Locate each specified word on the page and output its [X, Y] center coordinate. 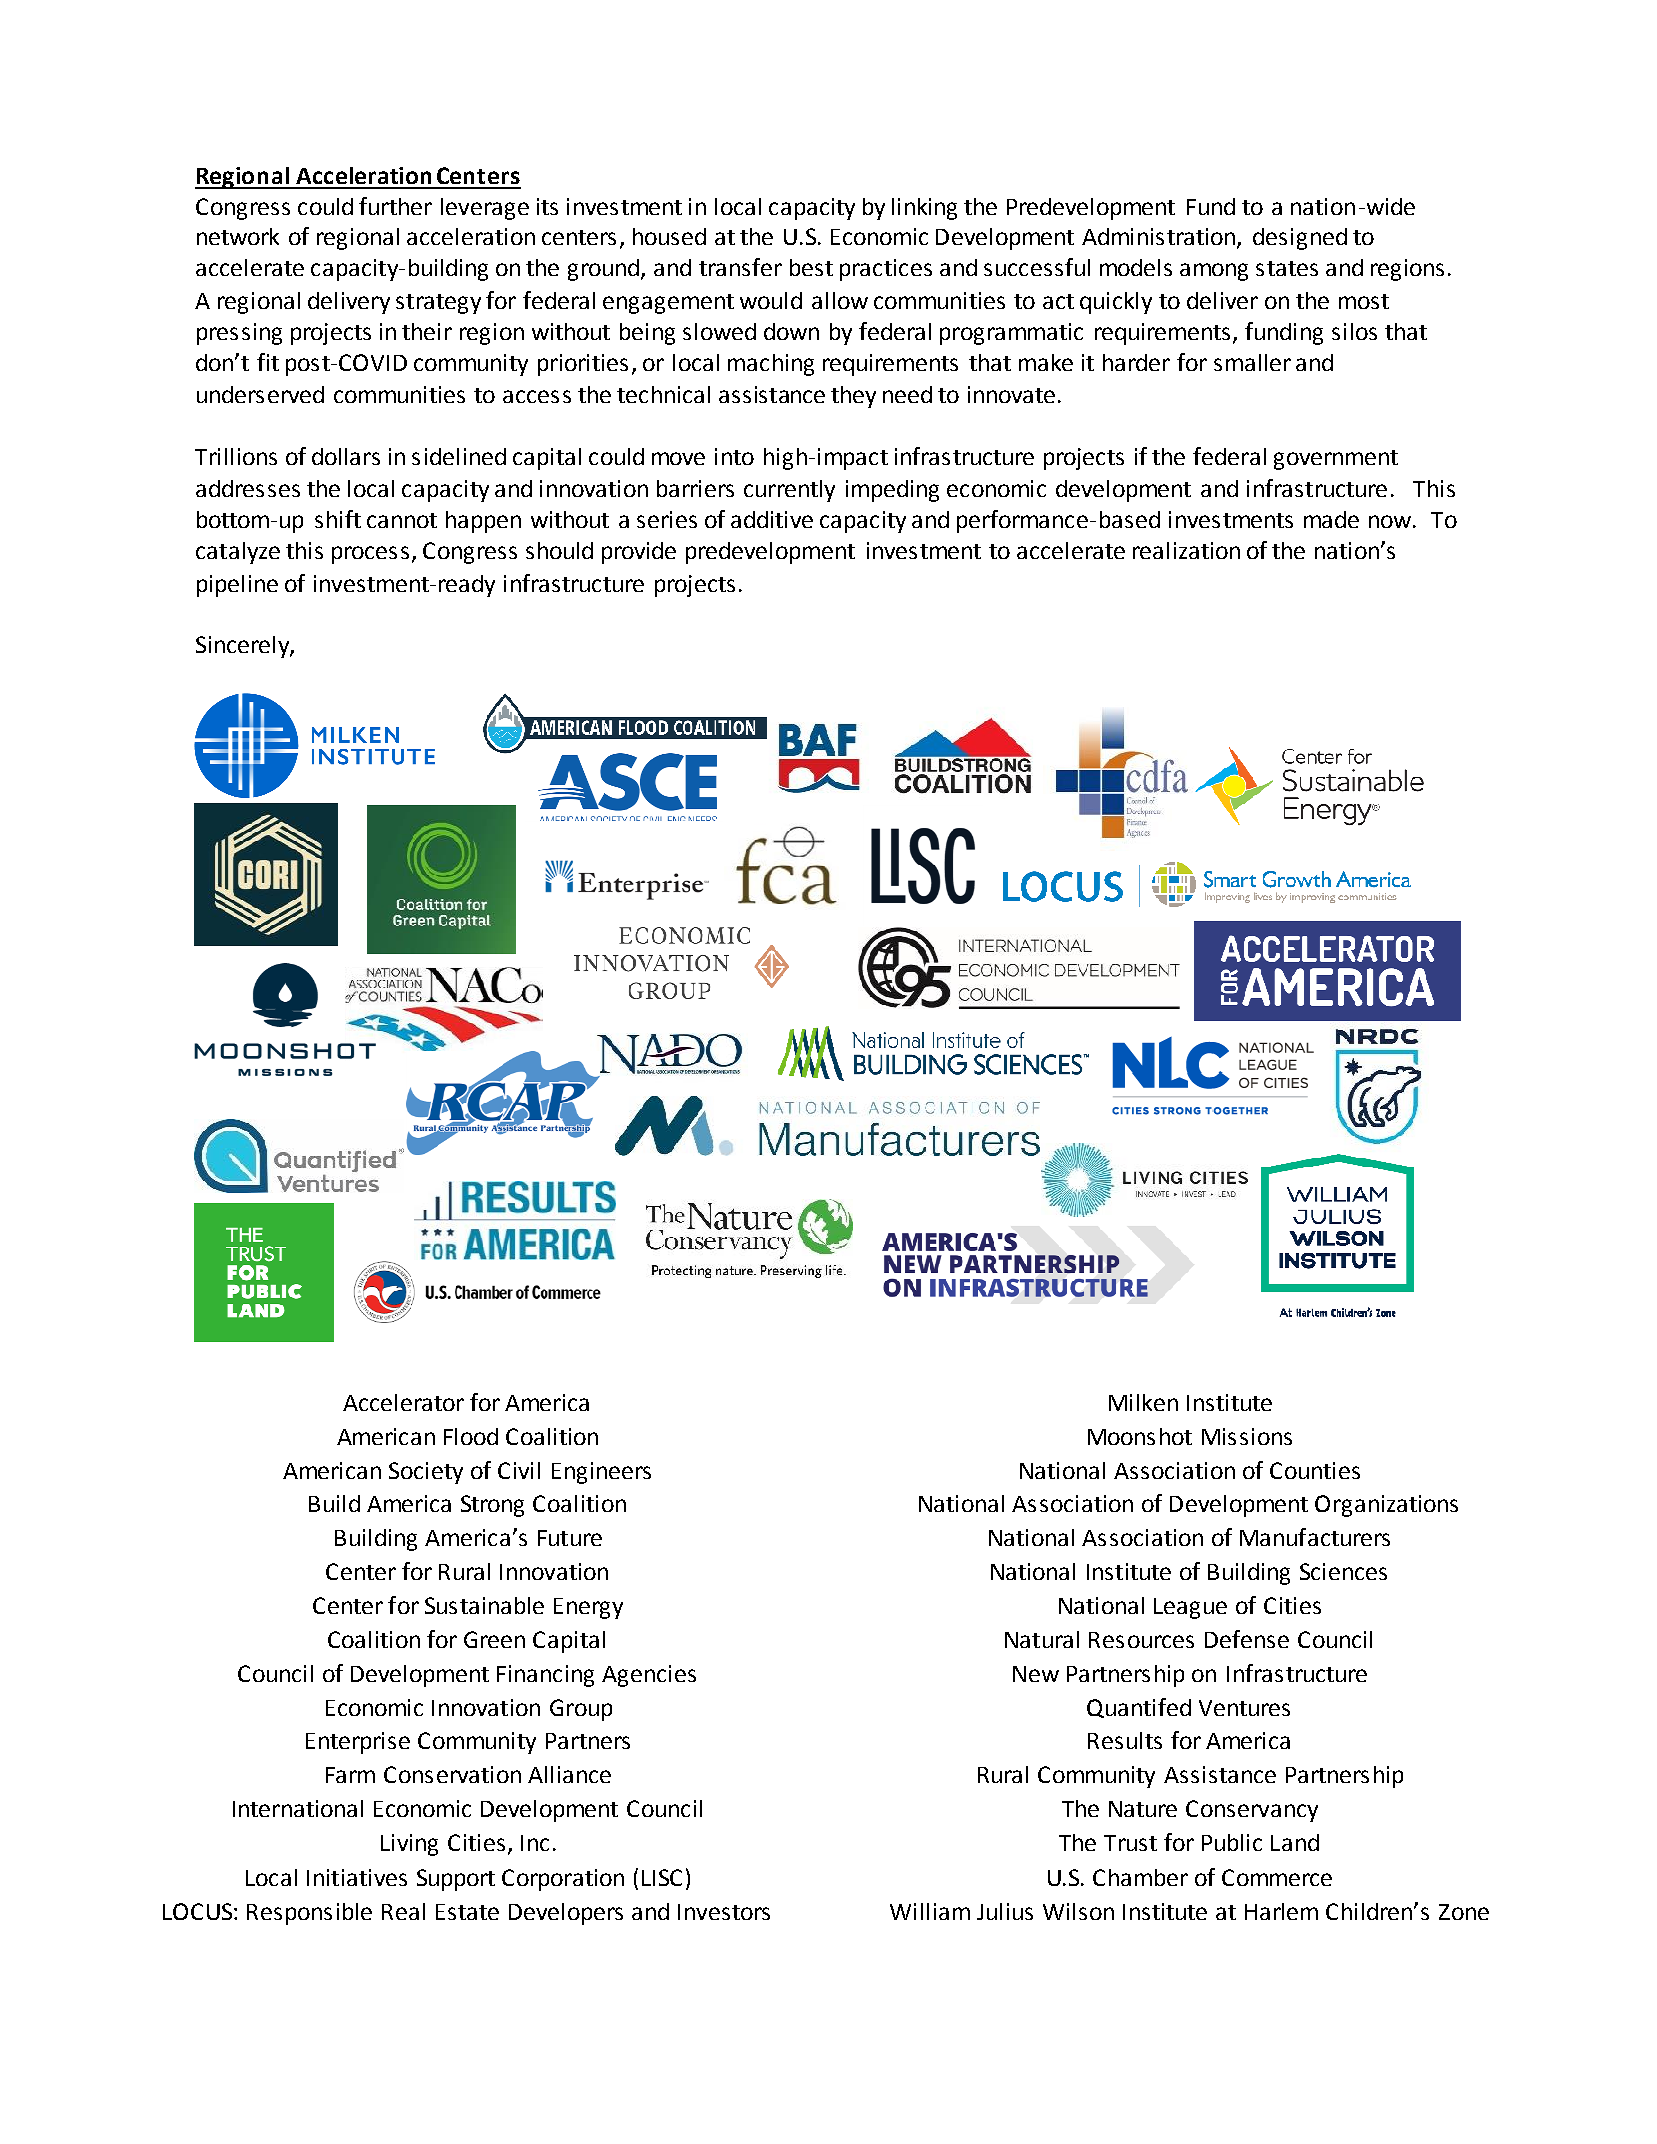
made [1331, 519]
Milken [1143, 1402]
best [811, 267]
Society [426, 1473]
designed [1300, 239]
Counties [1315, 1470]
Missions [1247, 1436]
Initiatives [357, 1877]
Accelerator [403, 1402]
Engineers [601, 1473]
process [370, 555]
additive [772, 519]
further [395, 206]
